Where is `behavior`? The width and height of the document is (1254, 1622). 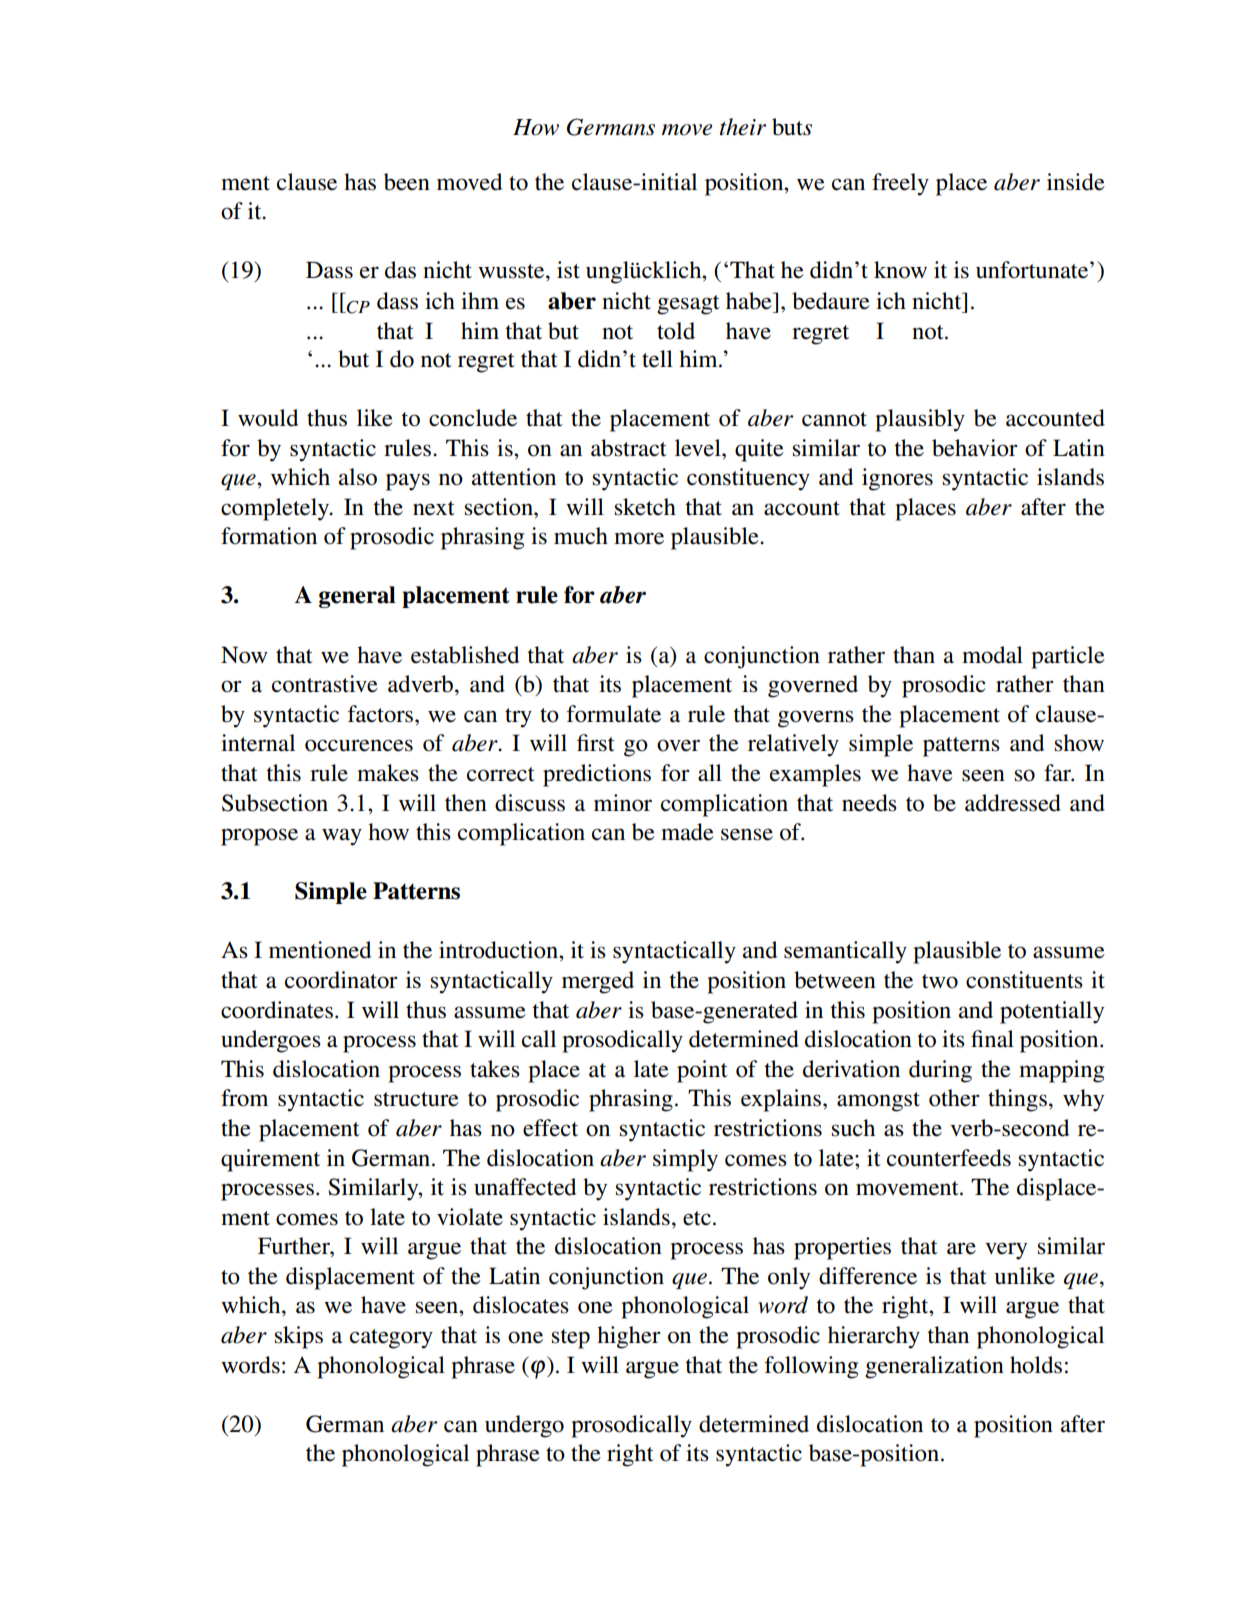 behavior is located at coordinates (975, 448).
